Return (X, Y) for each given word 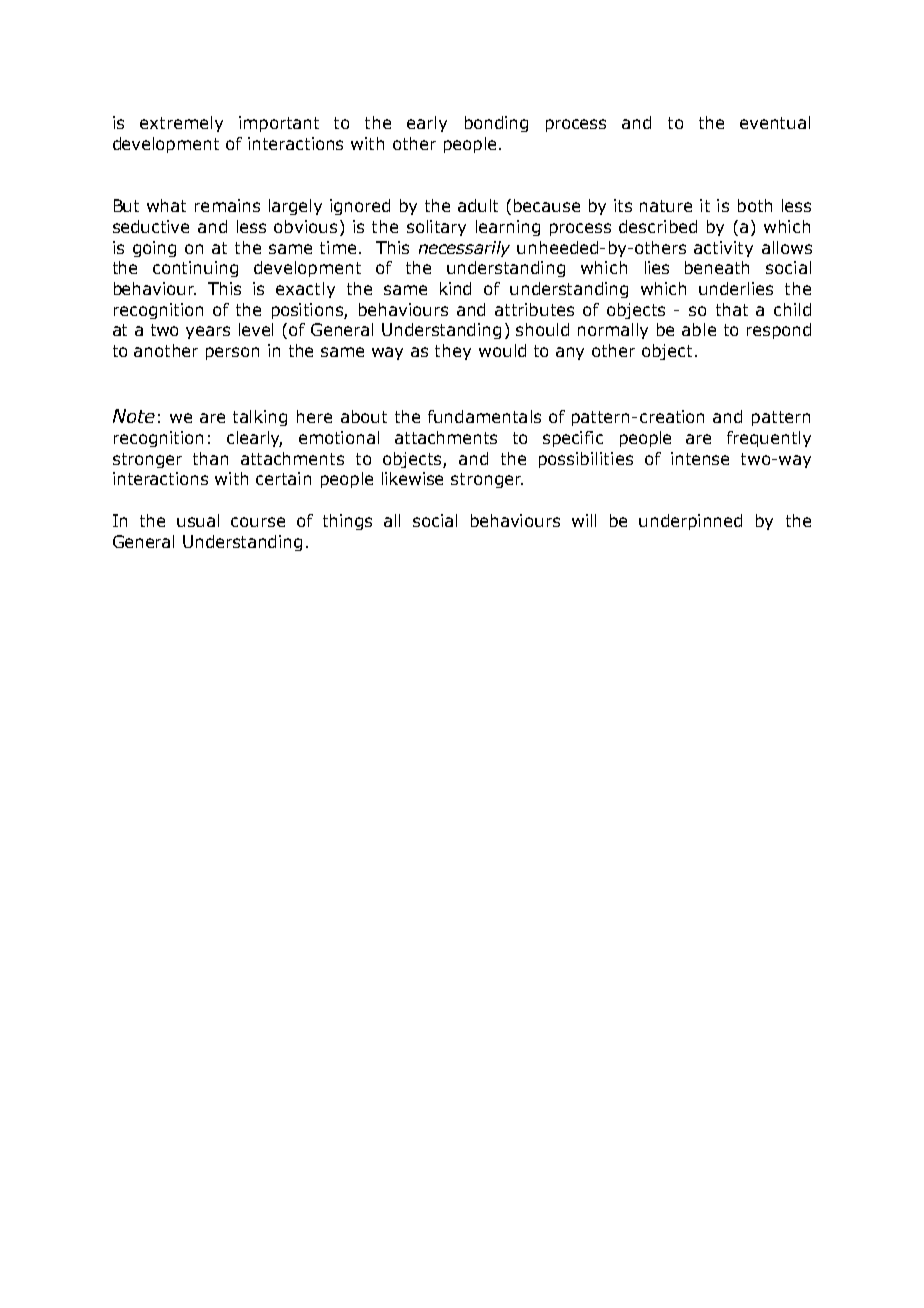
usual (198, 520)
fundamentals (484, 416)
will (584, 520)
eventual (775, 122)
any (570, 353)
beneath (717, 267)
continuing (195, 269)
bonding (496, 124)
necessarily (464, 249)
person (232, 353)
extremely (181, 124)
